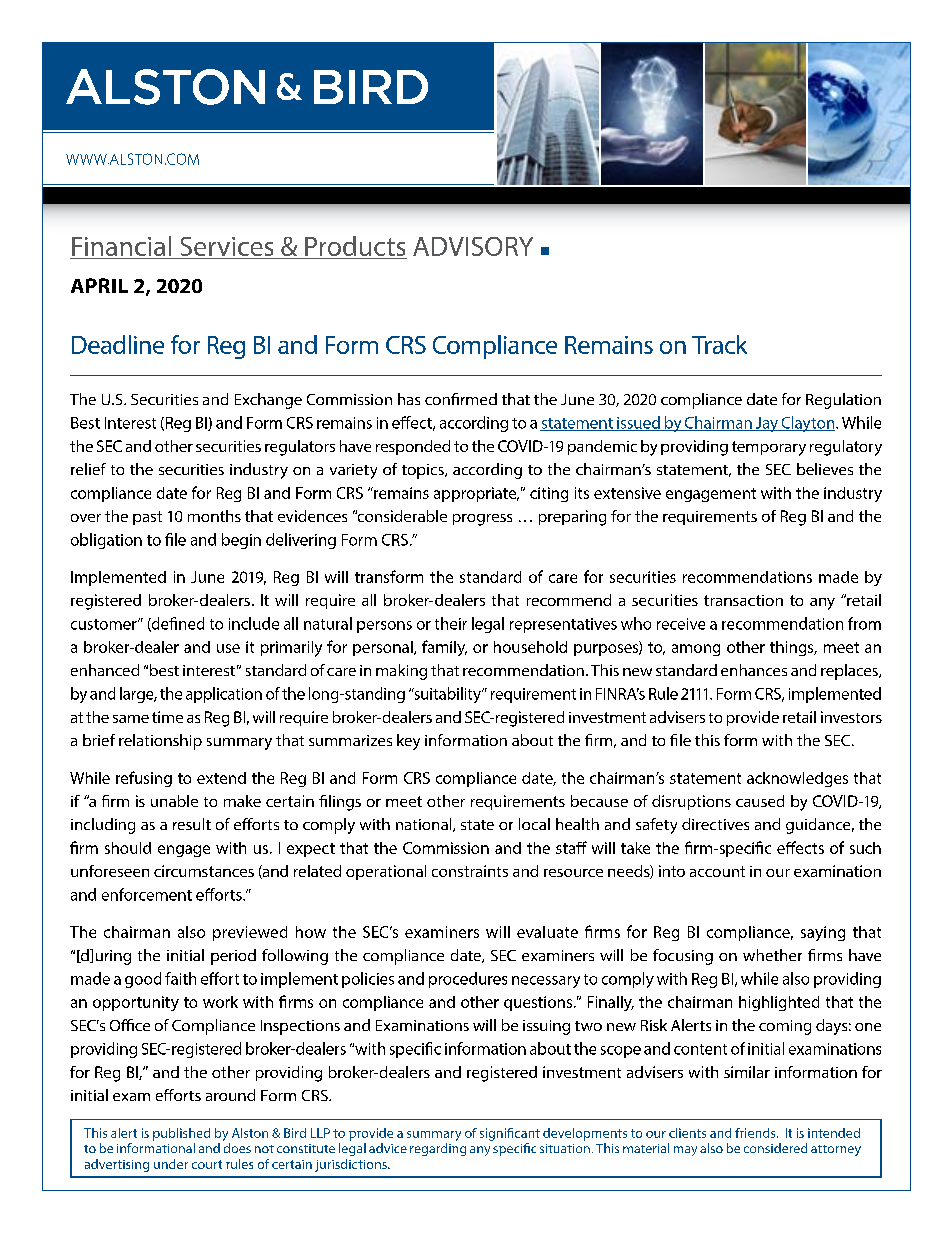 This screenshot has width=952, height=1233. Describe the element at coordinates (181, 1134) in the screenshot. I see `published` at that location.
